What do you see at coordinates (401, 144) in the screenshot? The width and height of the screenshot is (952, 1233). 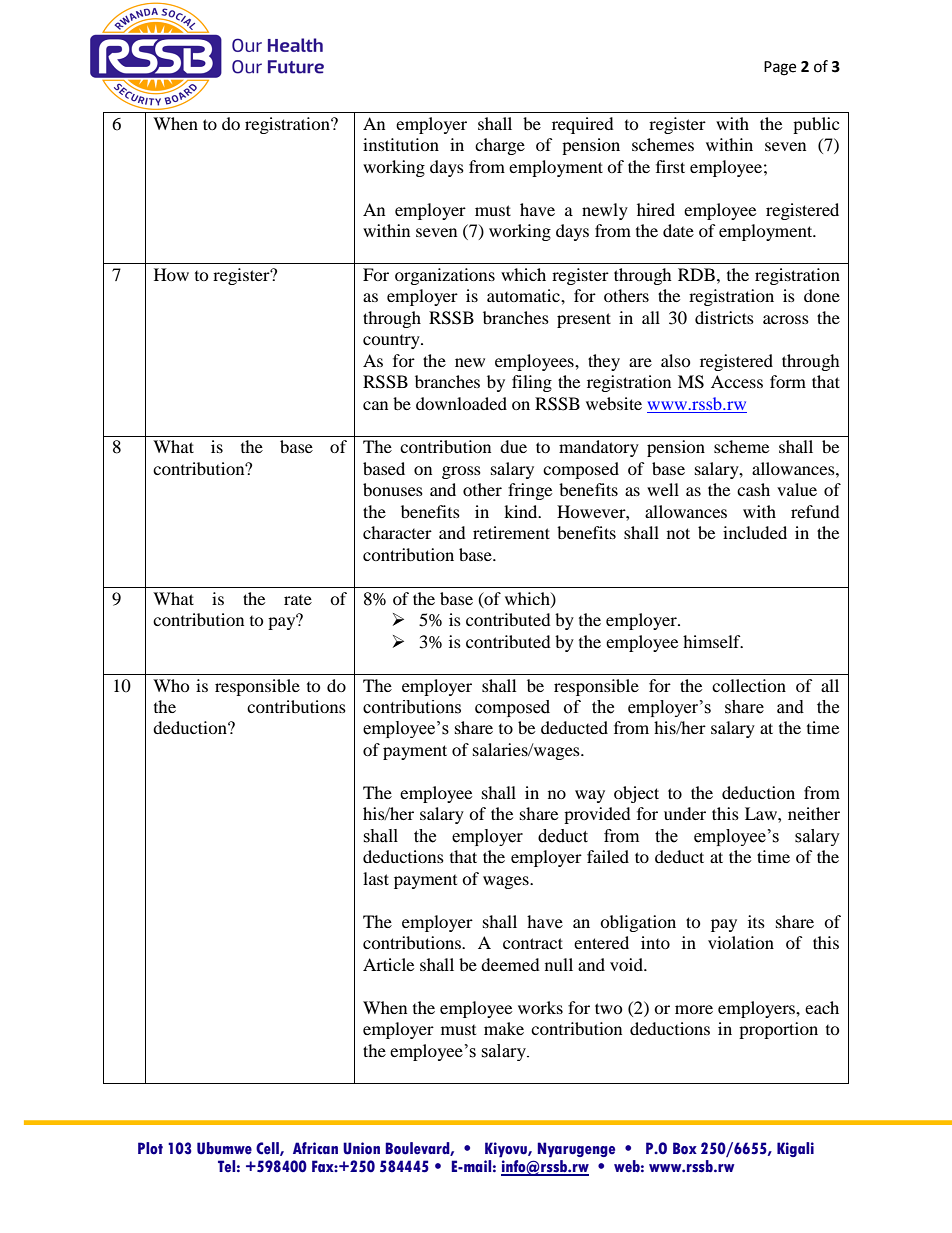 I see `institution` at bounding box center [401, 144].
